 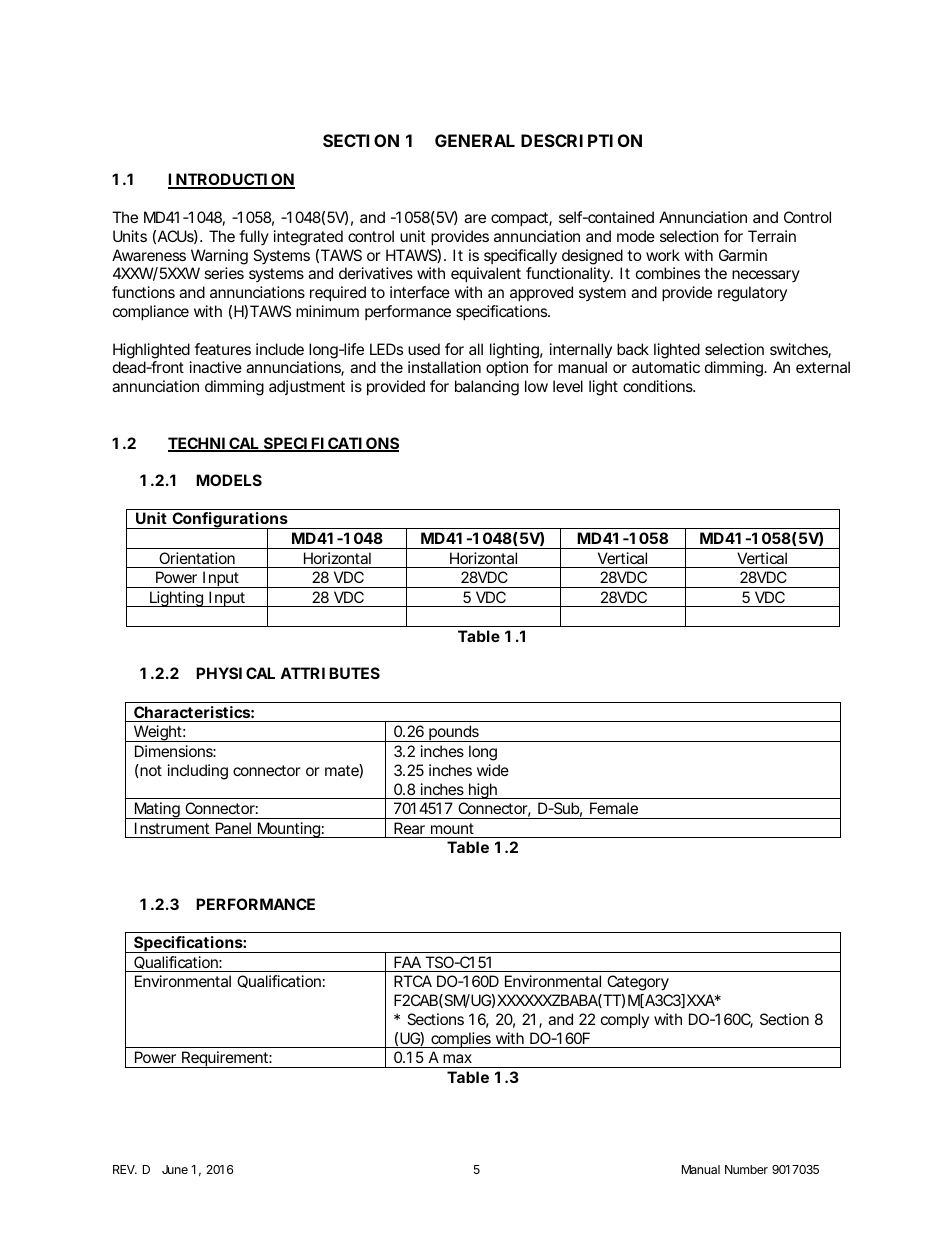 I want to click on PHYSICAL, so click(x=235, y=673).
